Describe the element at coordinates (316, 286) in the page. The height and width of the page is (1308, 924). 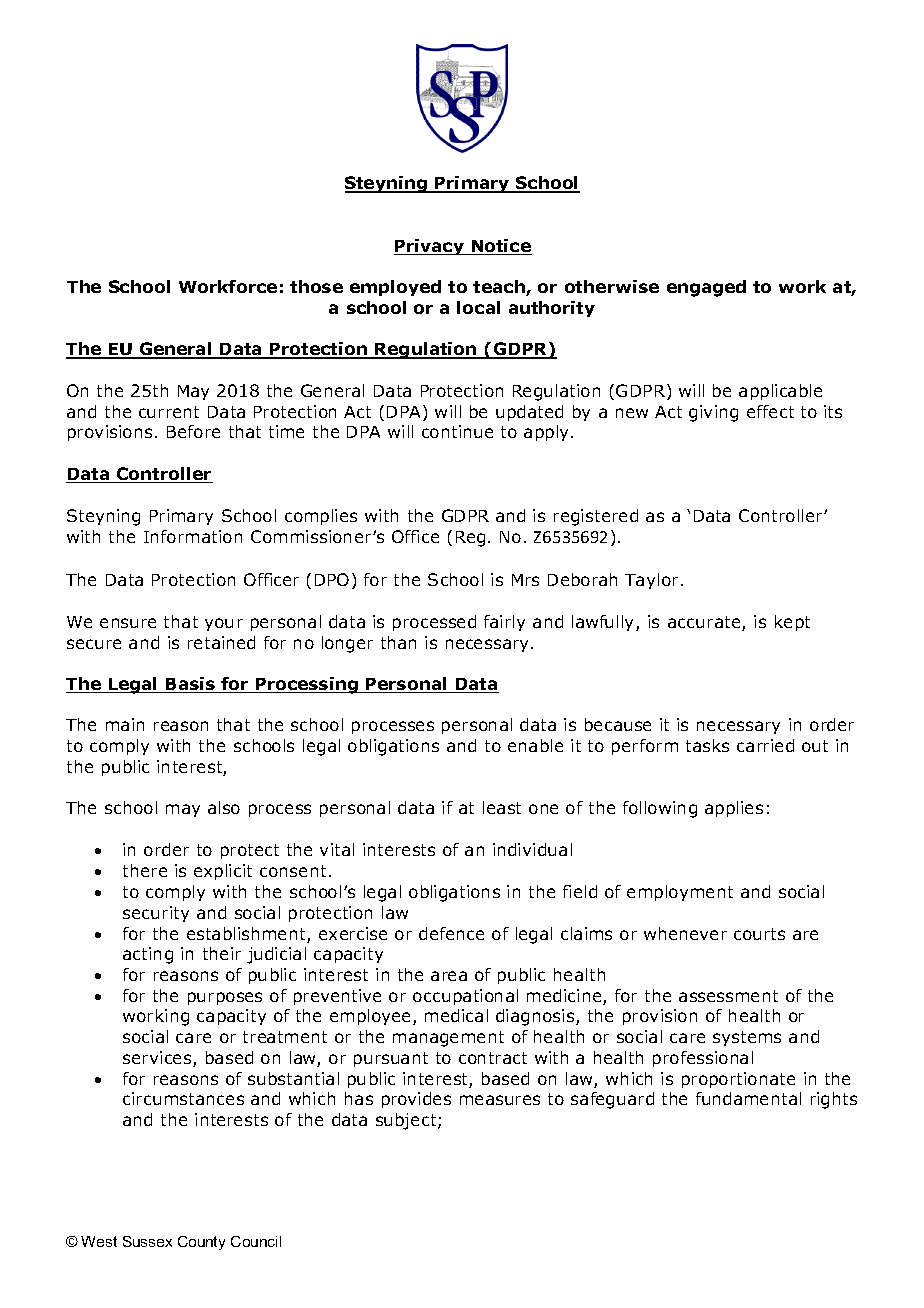
I see `those` at that location.
